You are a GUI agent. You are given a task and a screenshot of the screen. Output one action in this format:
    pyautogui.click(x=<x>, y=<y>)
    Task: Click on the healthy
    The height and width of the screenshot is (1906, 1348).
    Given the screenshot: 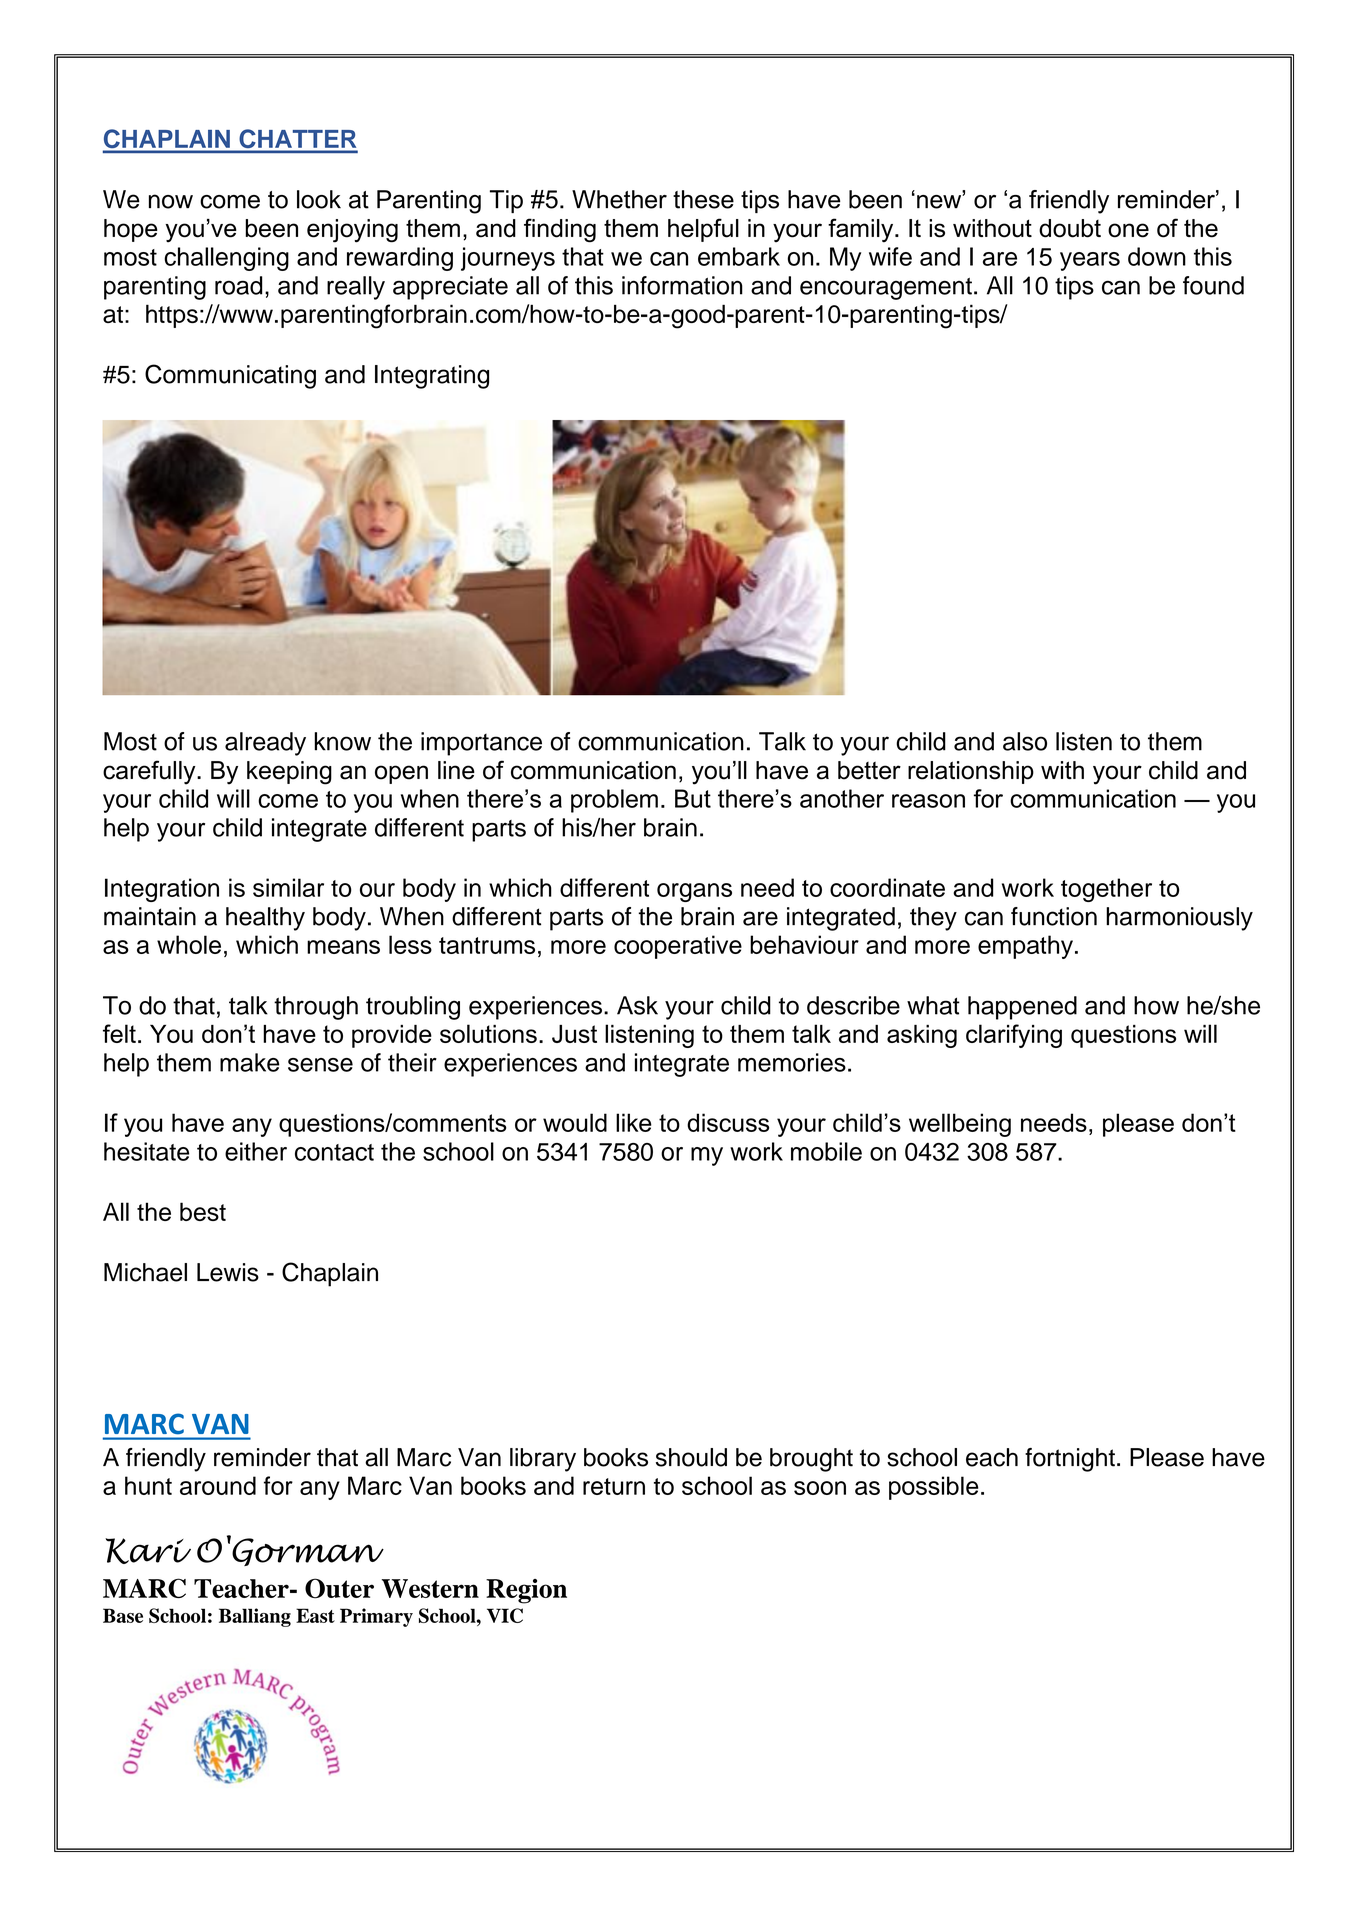 What is the action you would take?
    pyautogui.click(x=265, y=919)
